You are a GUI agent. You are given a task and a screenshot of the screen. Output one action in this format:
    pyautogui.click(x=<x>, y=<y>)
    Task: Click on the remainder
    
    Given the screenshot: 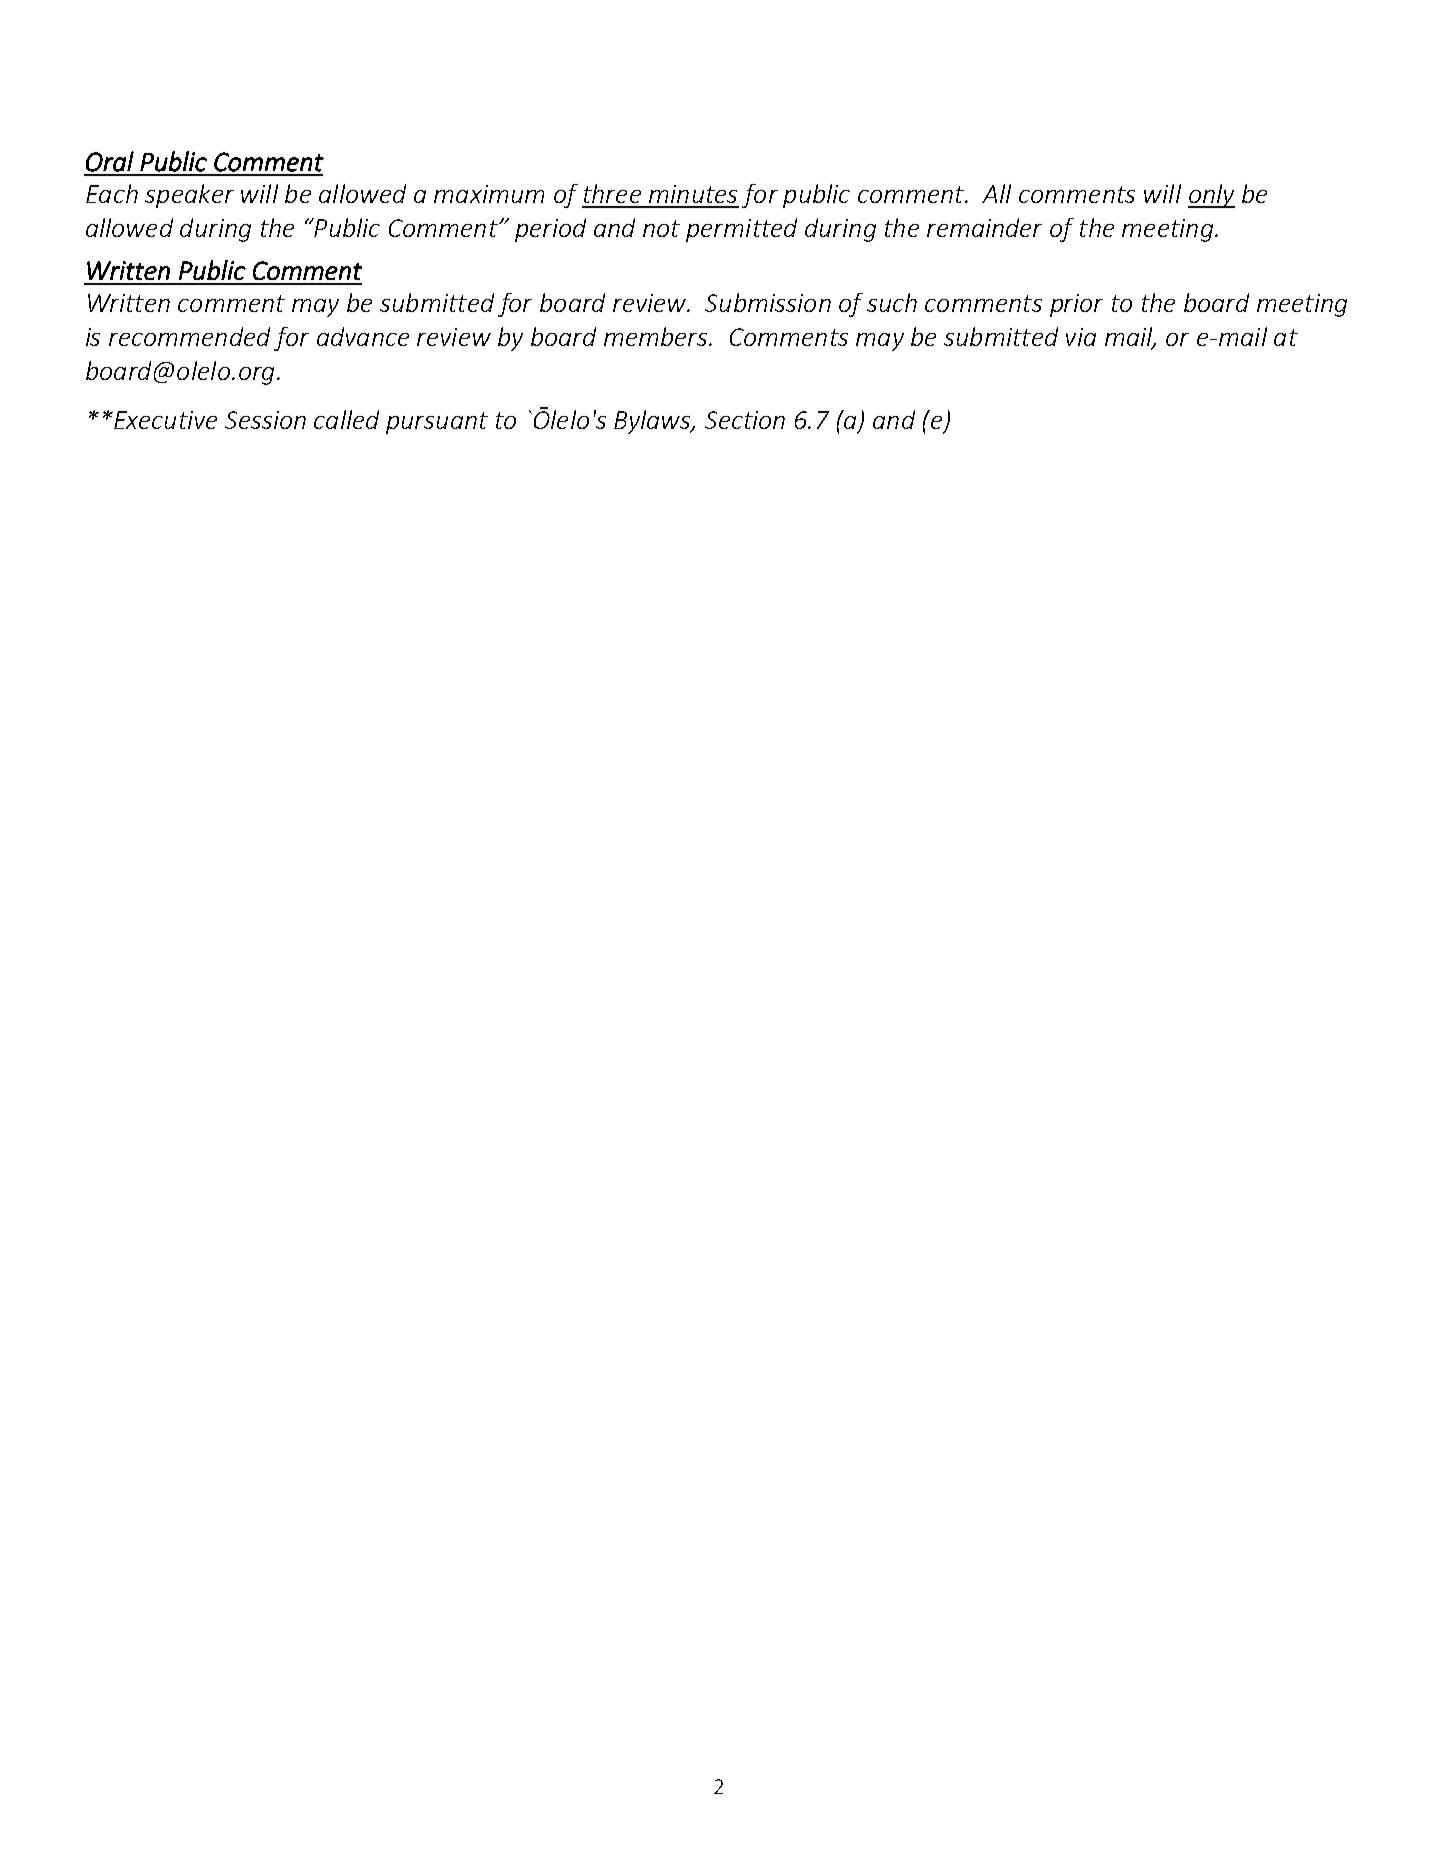 What is the action you would take?
    pyautogui.click(x=984, y=227)
